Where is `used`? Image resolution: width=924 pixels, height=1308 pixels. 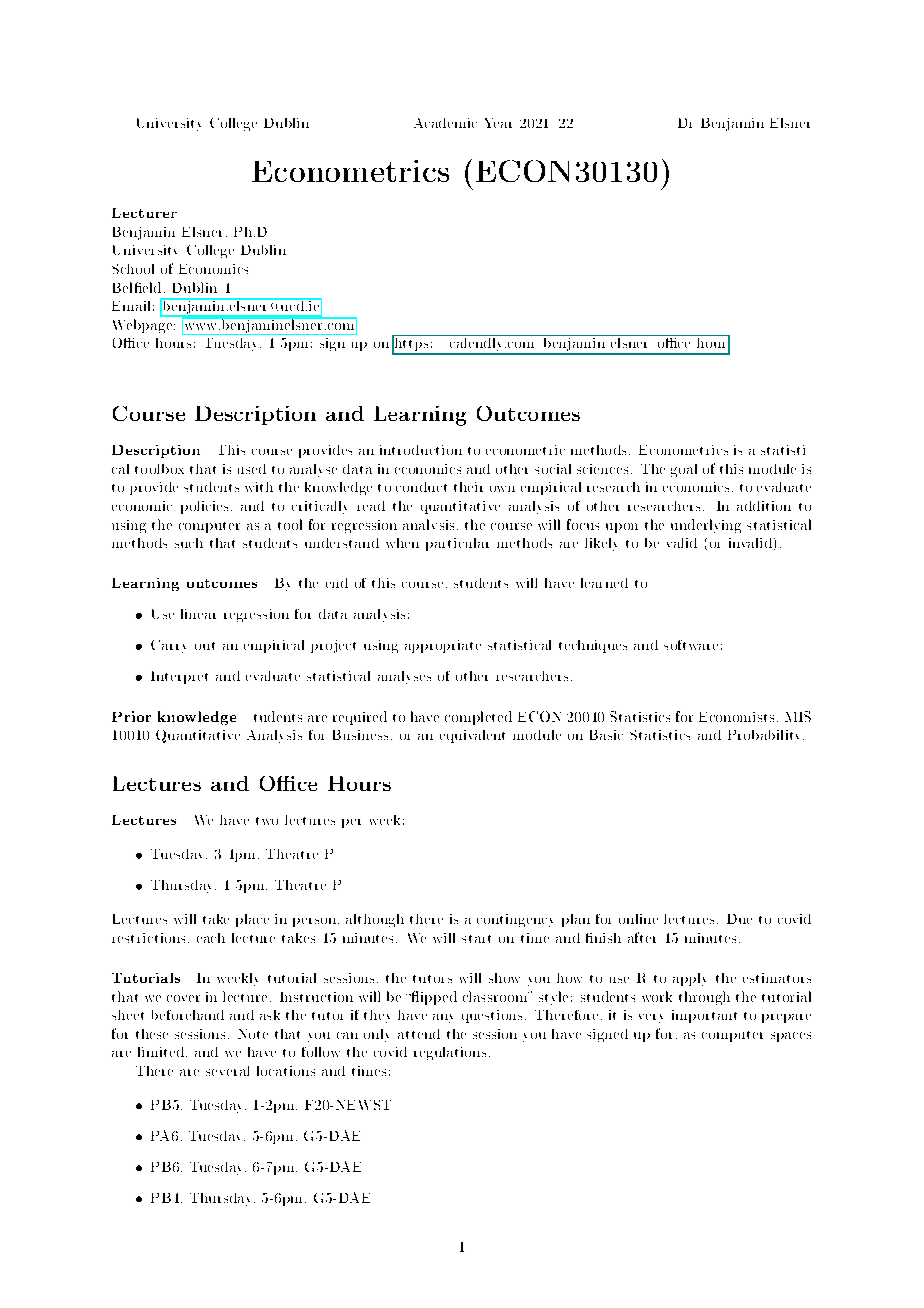
used is located at coordinates (252, 469).
